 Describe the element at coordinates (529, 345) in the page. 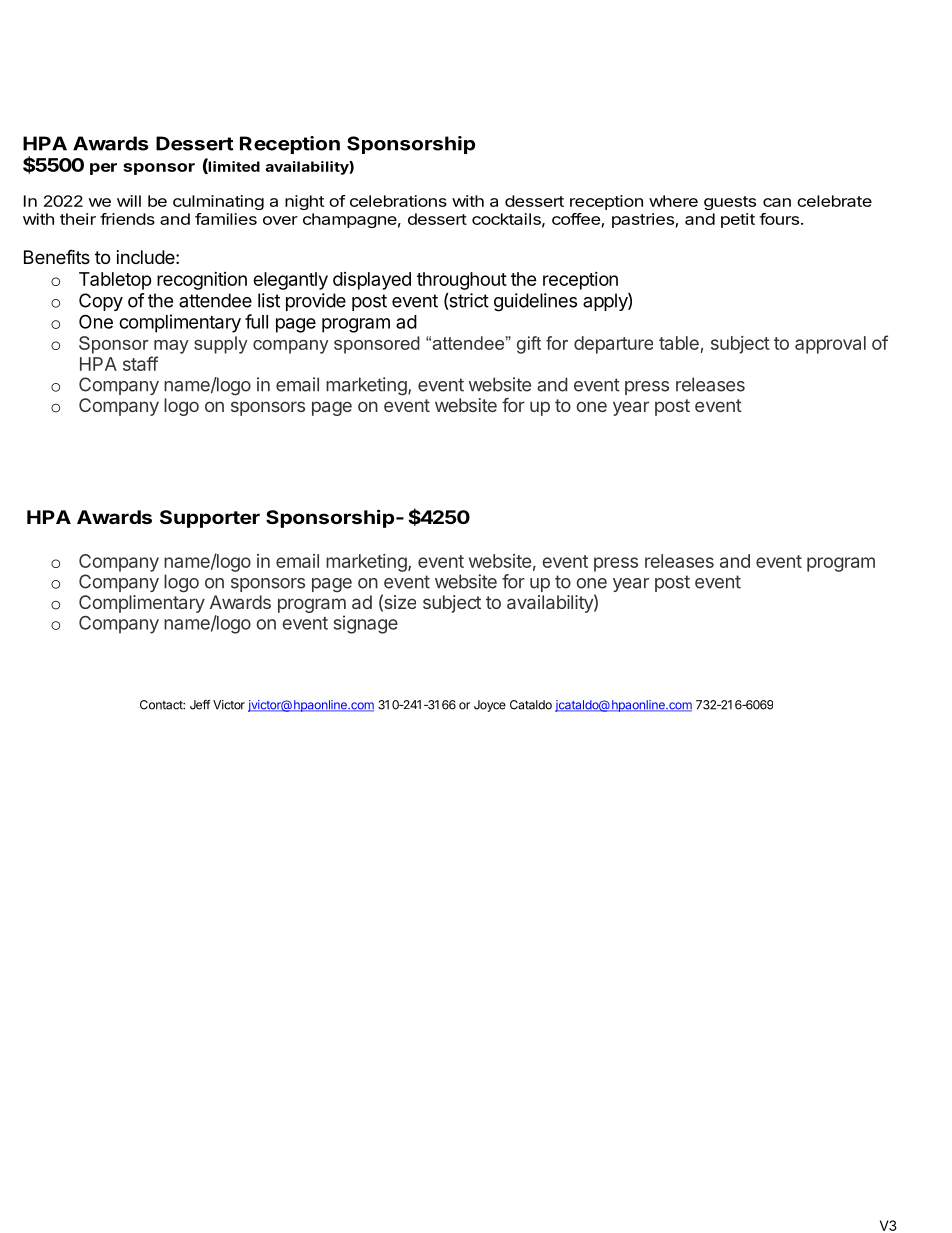

I see `gift` at that location.
